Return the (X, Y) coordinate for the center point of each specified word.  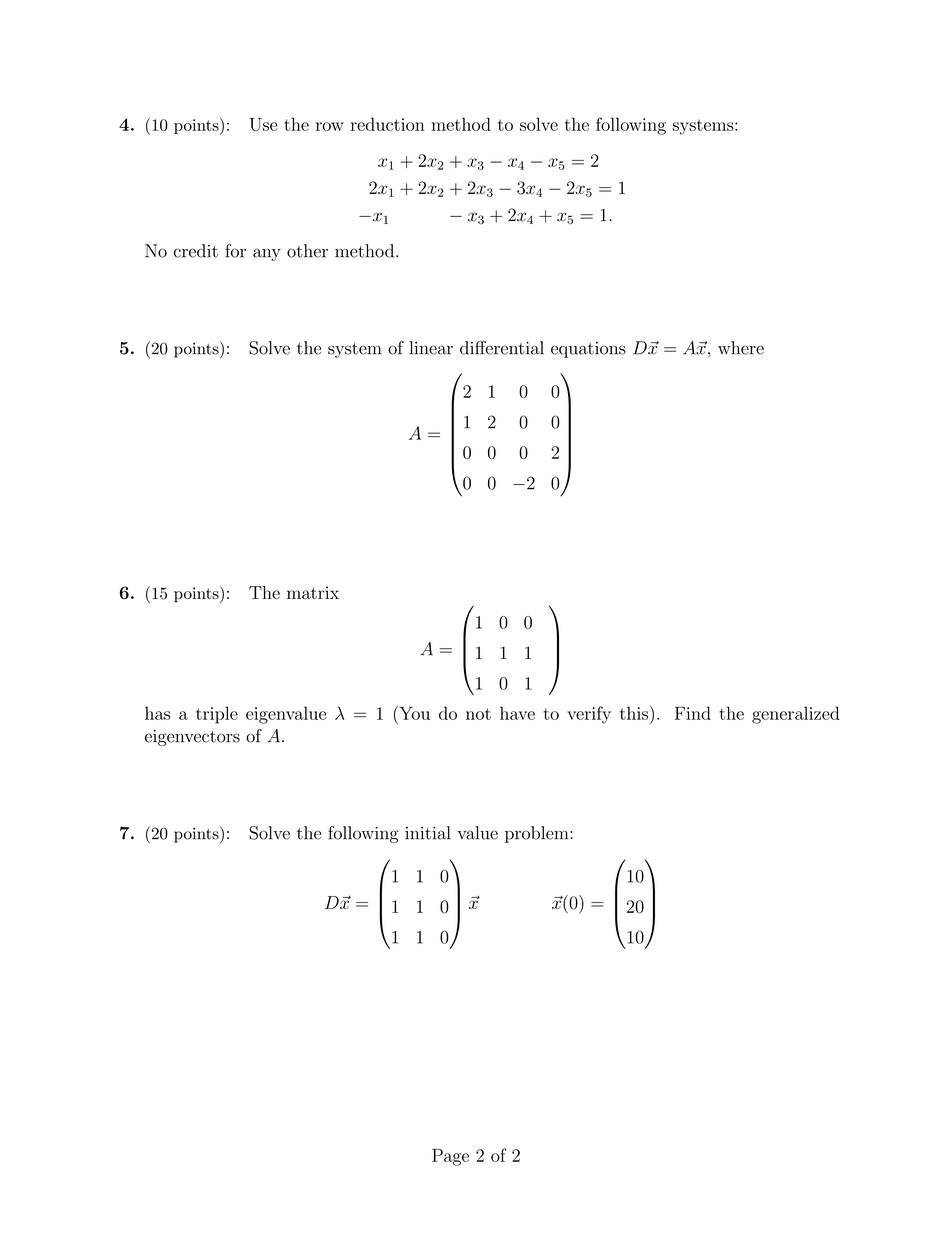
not (478, 714)
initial (428, 833)
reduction (387, 124)
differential (502, 348)
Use (263, 124)
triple (217, 715)
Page (450, 1157)
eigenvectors (192, 738)
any (267, 254)
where (741, 348)
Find (693, 713)
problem (538, 834)
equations (588, 350)
